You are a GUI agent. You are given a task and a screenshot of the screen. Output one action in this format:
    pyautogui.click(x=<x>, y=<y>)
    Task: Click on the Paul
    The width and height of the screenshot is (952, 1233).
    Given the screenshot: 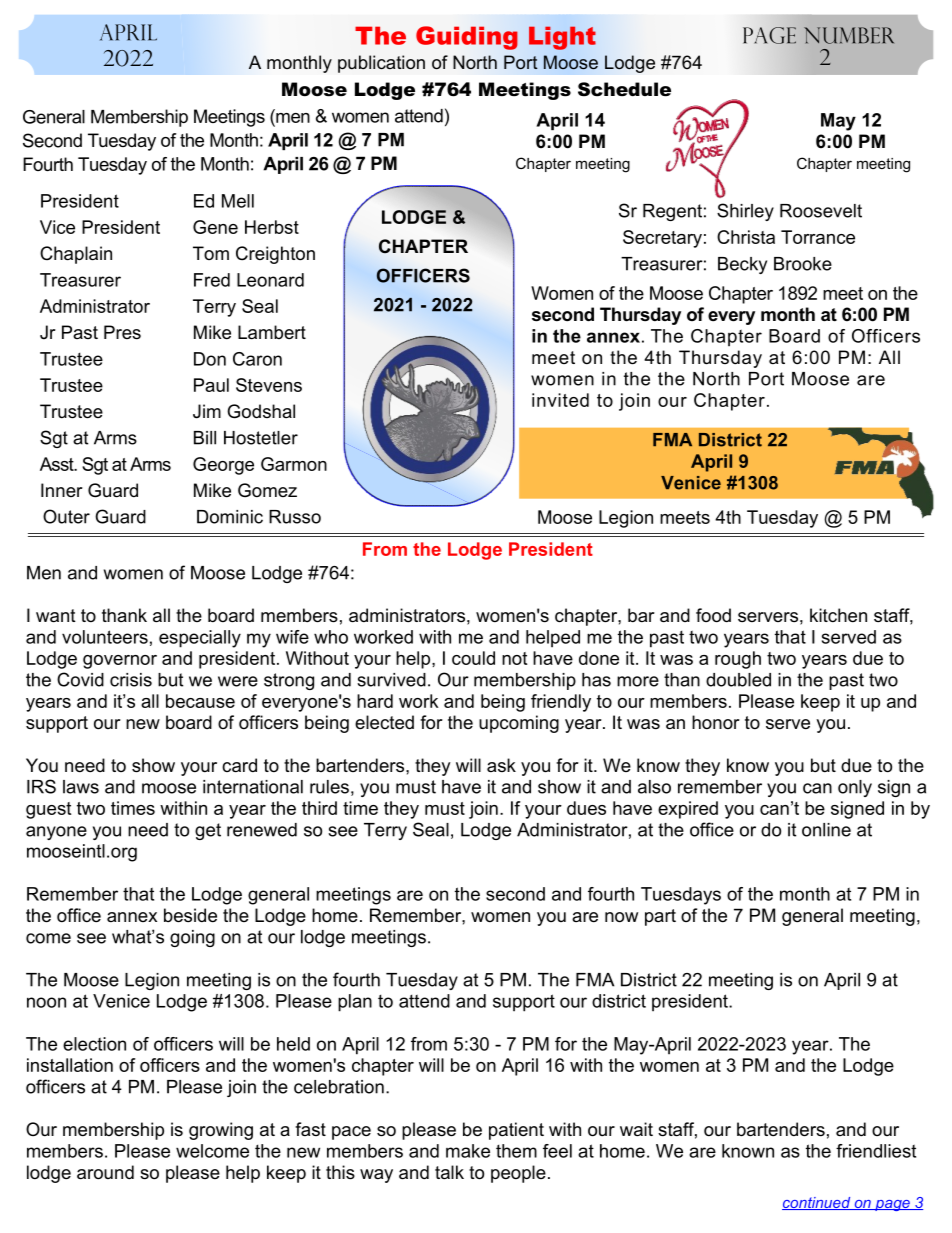 What is the action you would take?
    pyautogui.click(x=211, y=385)
